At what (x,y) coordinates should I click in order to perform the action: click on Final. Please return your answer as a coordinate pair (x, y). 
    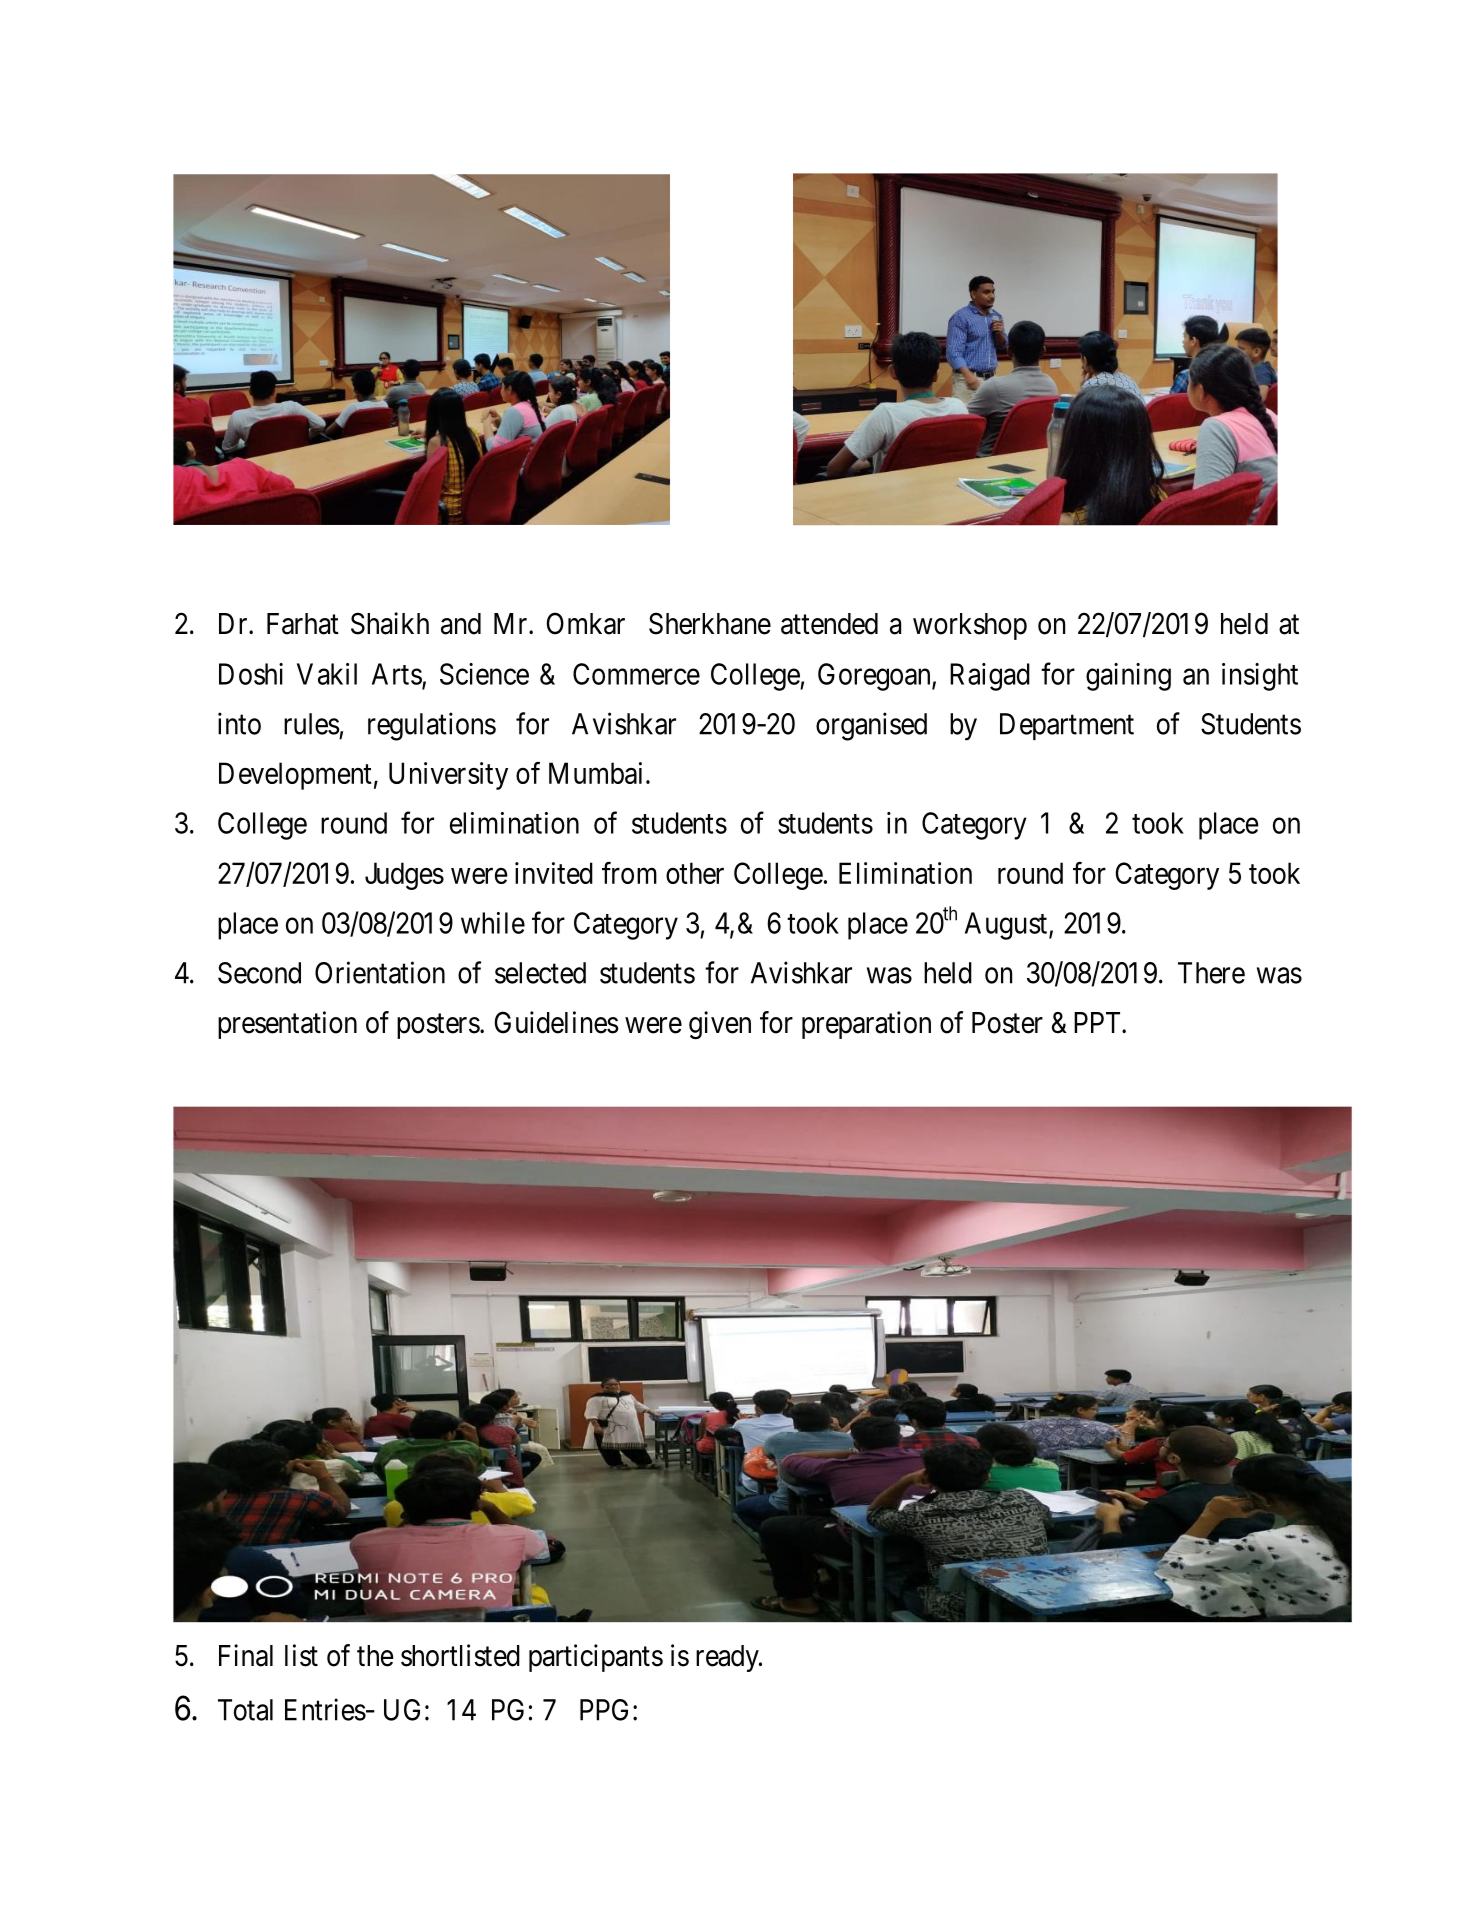
    Looking at the image, I should click on (246, 1655).
